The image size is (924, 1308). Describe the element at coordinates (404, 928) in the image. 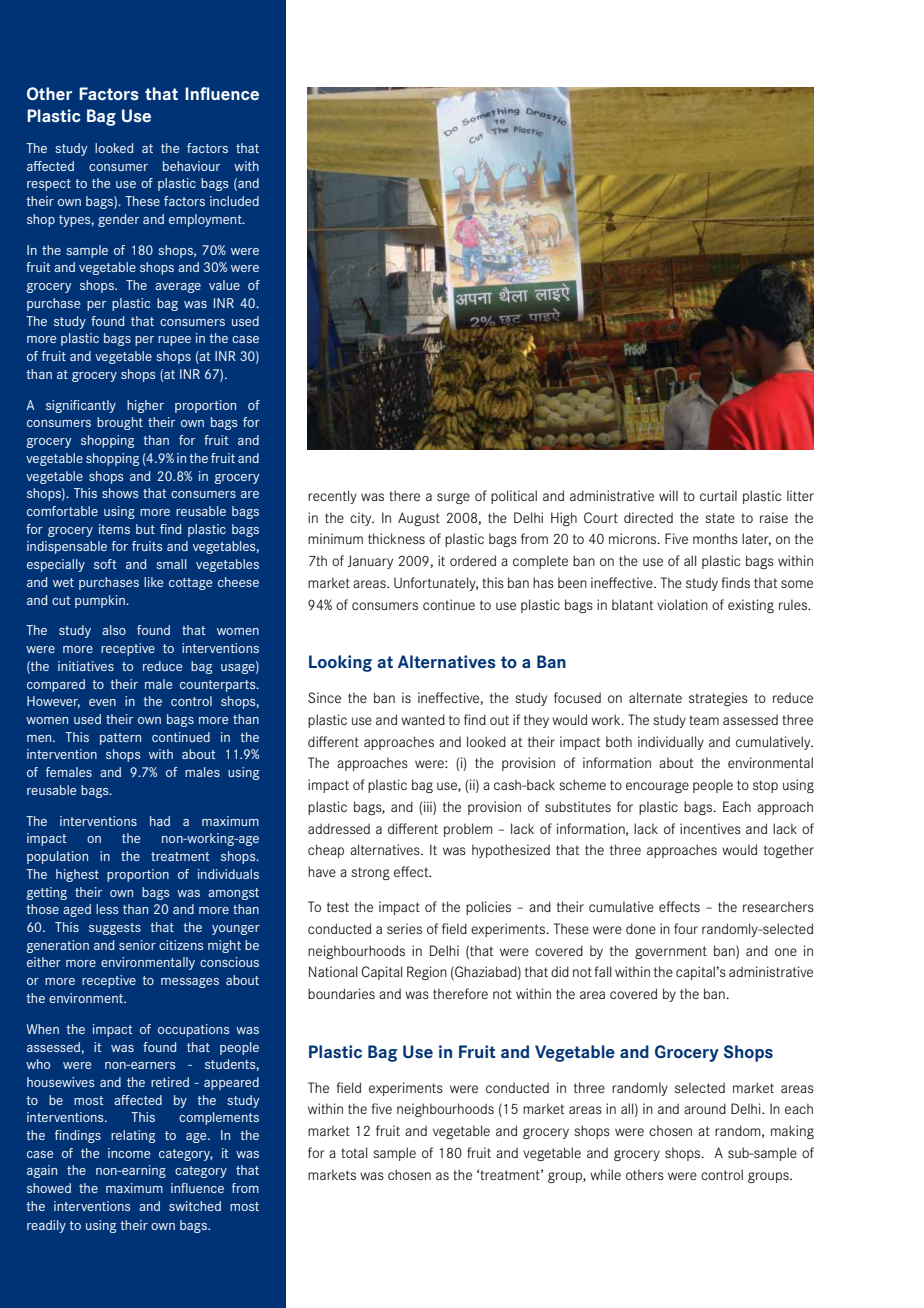

I see `series` at that location.
